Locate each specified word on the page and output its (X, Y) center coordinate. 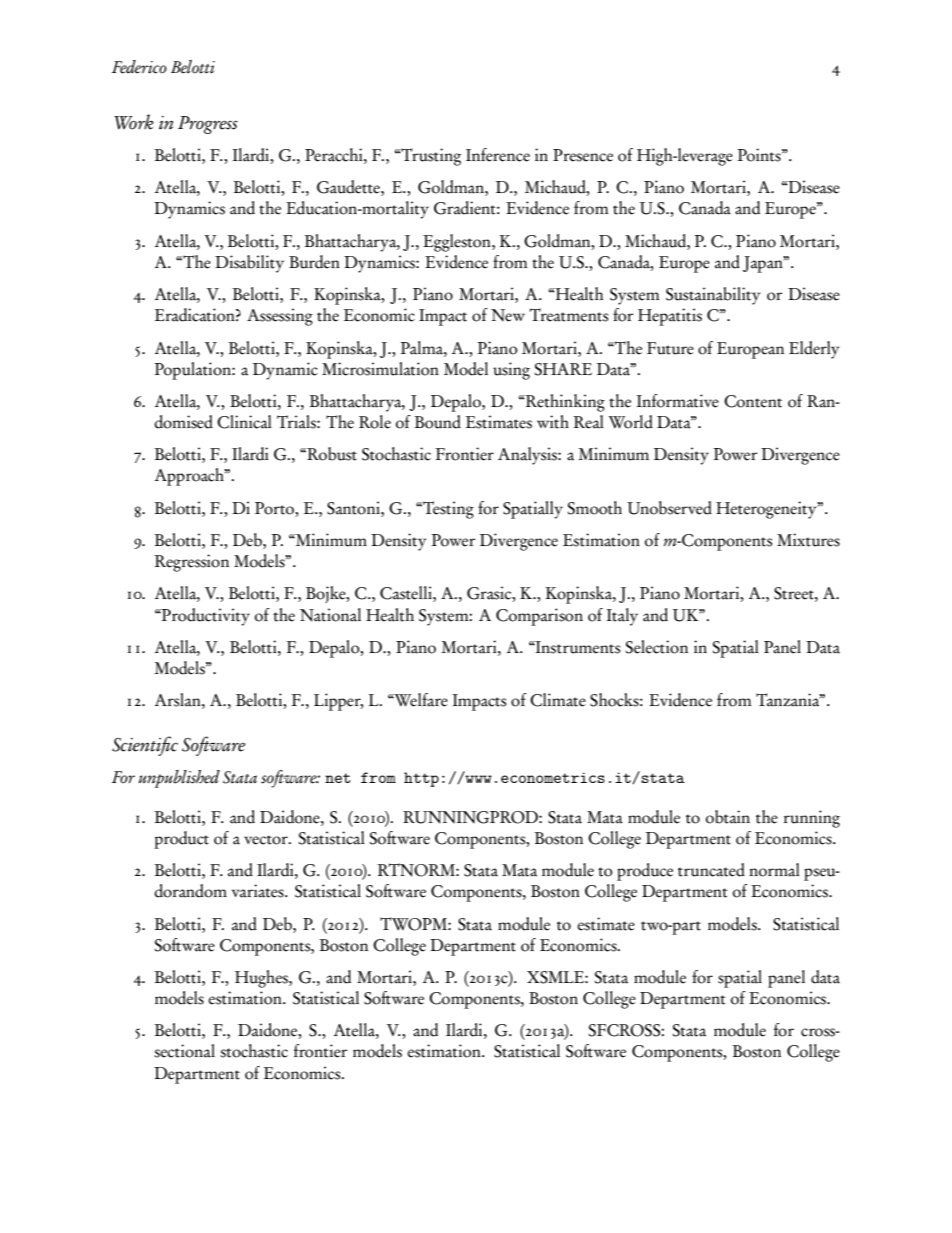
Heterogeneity (767, 510)
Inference (498, 155)
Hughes (262, 979)
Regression (191, 563)
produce (645, 872)
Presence (583, 155)
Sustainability (713, 296)
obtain (728, 817)
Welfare (420, 700)
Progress (208, 125)
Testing (447, 510)
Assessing (280, 317)
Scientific (145, 746)
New (508, 315)
